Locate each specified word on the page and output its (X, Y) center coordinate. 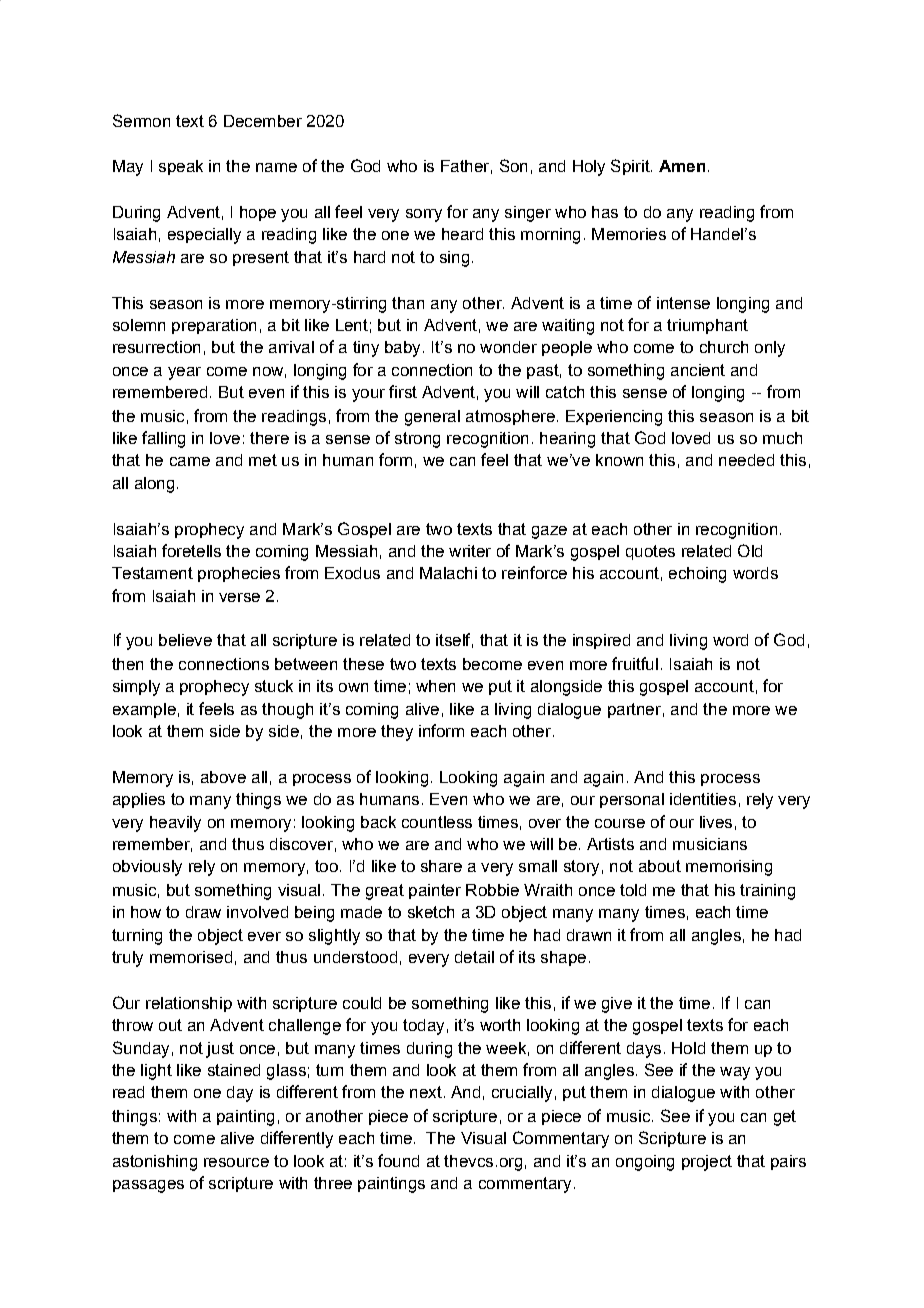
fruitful (635, 663)
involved (257, 912)
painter (435, 891)
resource (236, 1162)
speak (181, 167)
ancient (698, 370)
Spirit (631, 167)
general (432, 418)
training (767, 892)
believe (185, 640)
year (184, 373)
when (435, 686)
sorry (424, 215)
